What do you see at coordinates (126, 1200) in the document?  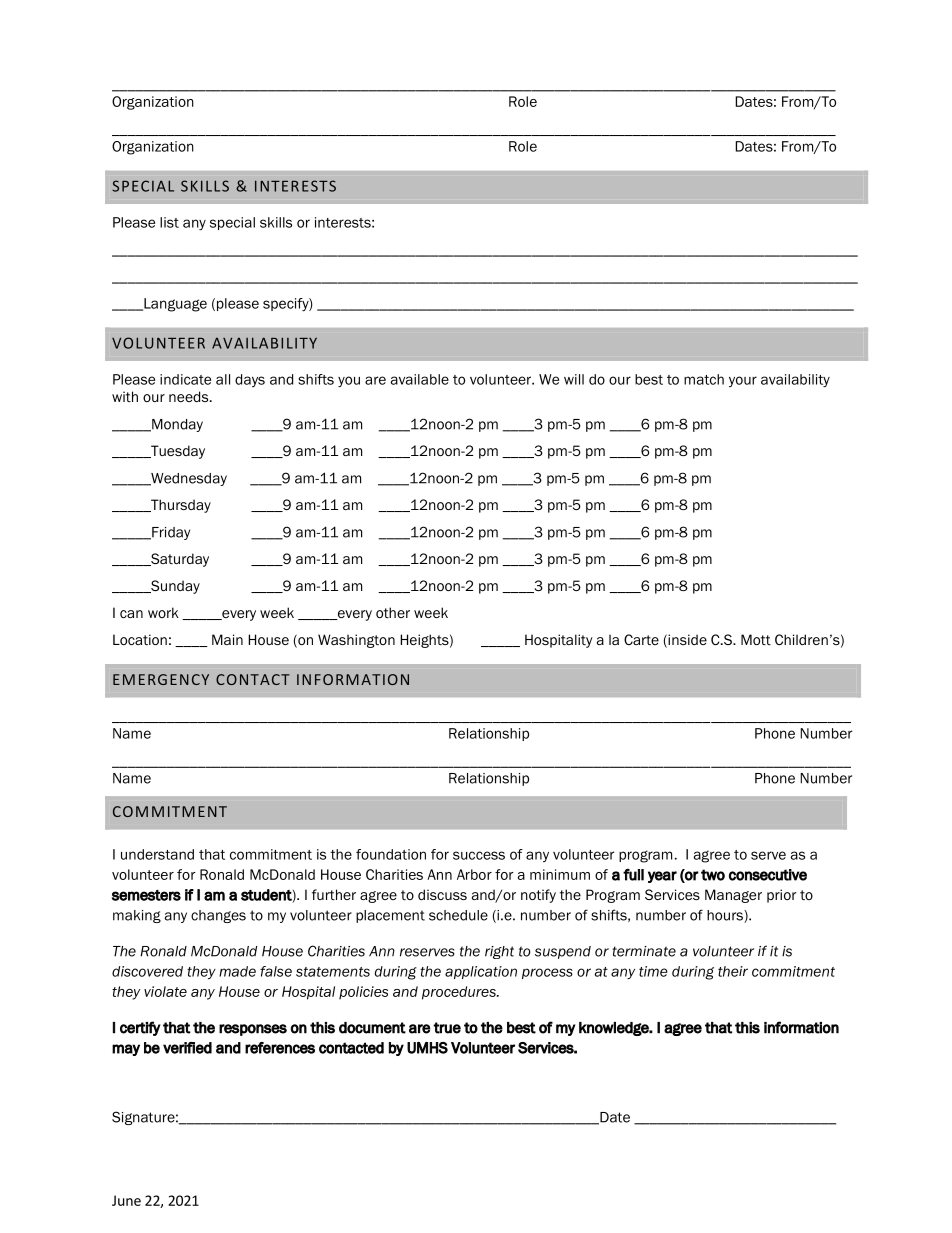 I see `June` at bounding box center [126, 1200].
